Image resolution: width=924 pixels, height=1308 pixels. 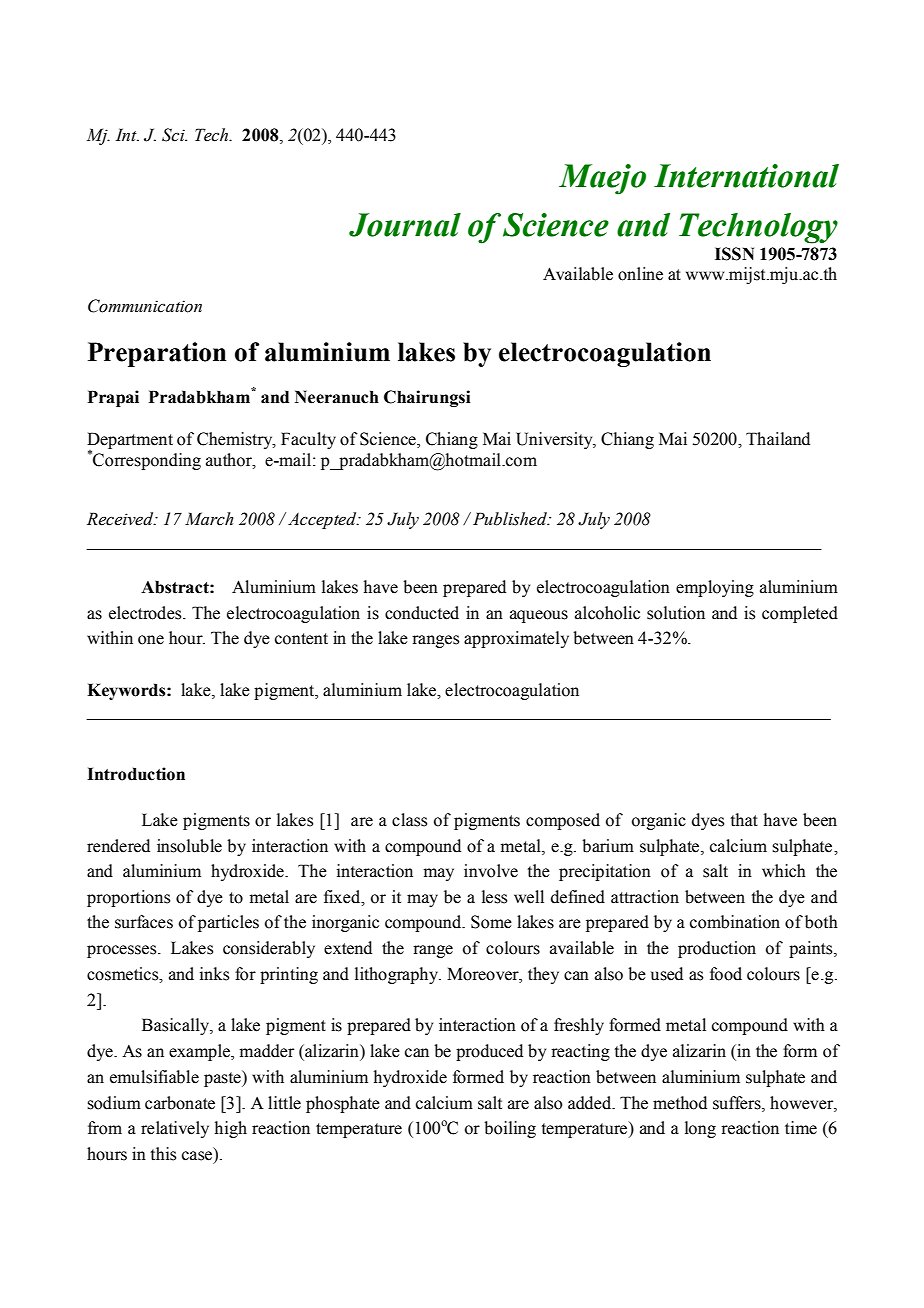 I want to click on relatively, so click(x=175, y=1129).
